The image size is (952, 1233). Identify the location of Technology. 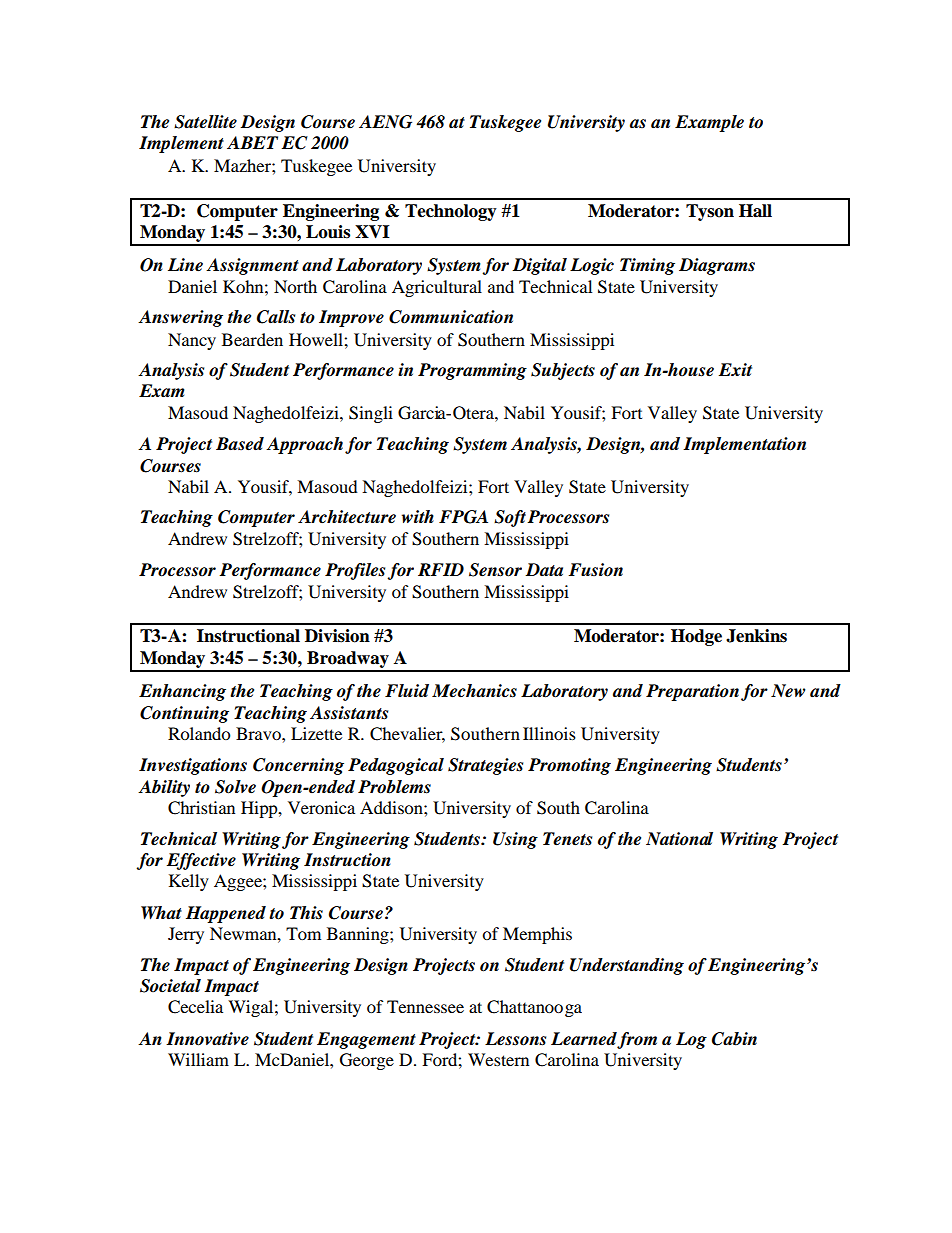
(451, 212).
